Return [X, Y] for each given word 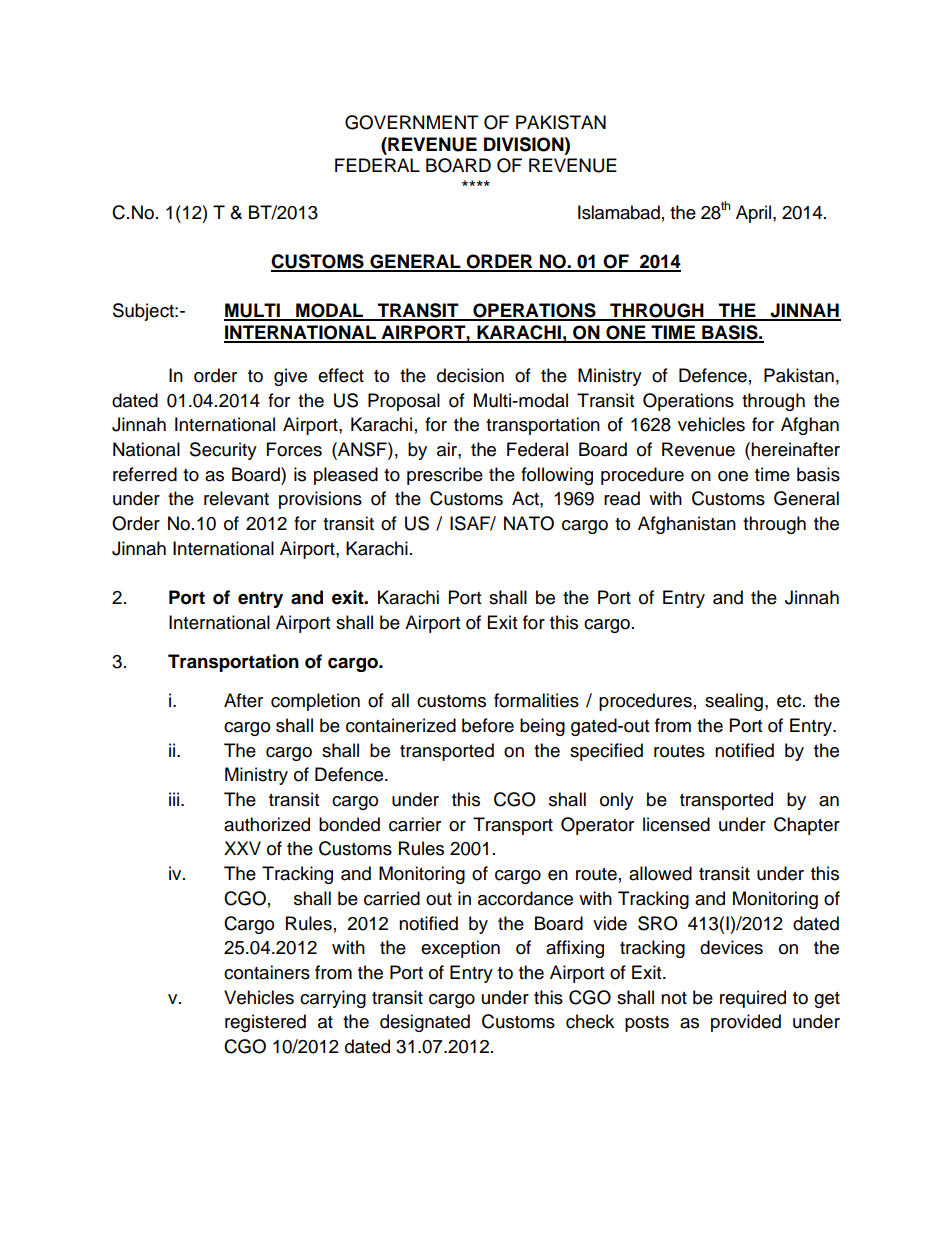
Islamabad [619, 212]
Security [223, 451]
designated [425, 1023]
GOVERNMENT [412, 122]
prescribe [445, 476]
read [622, 498]
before [488, 725]
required [753, 999]
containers [267, 972]
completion [315, 702]
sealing [734, 702]
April [755, 214]
